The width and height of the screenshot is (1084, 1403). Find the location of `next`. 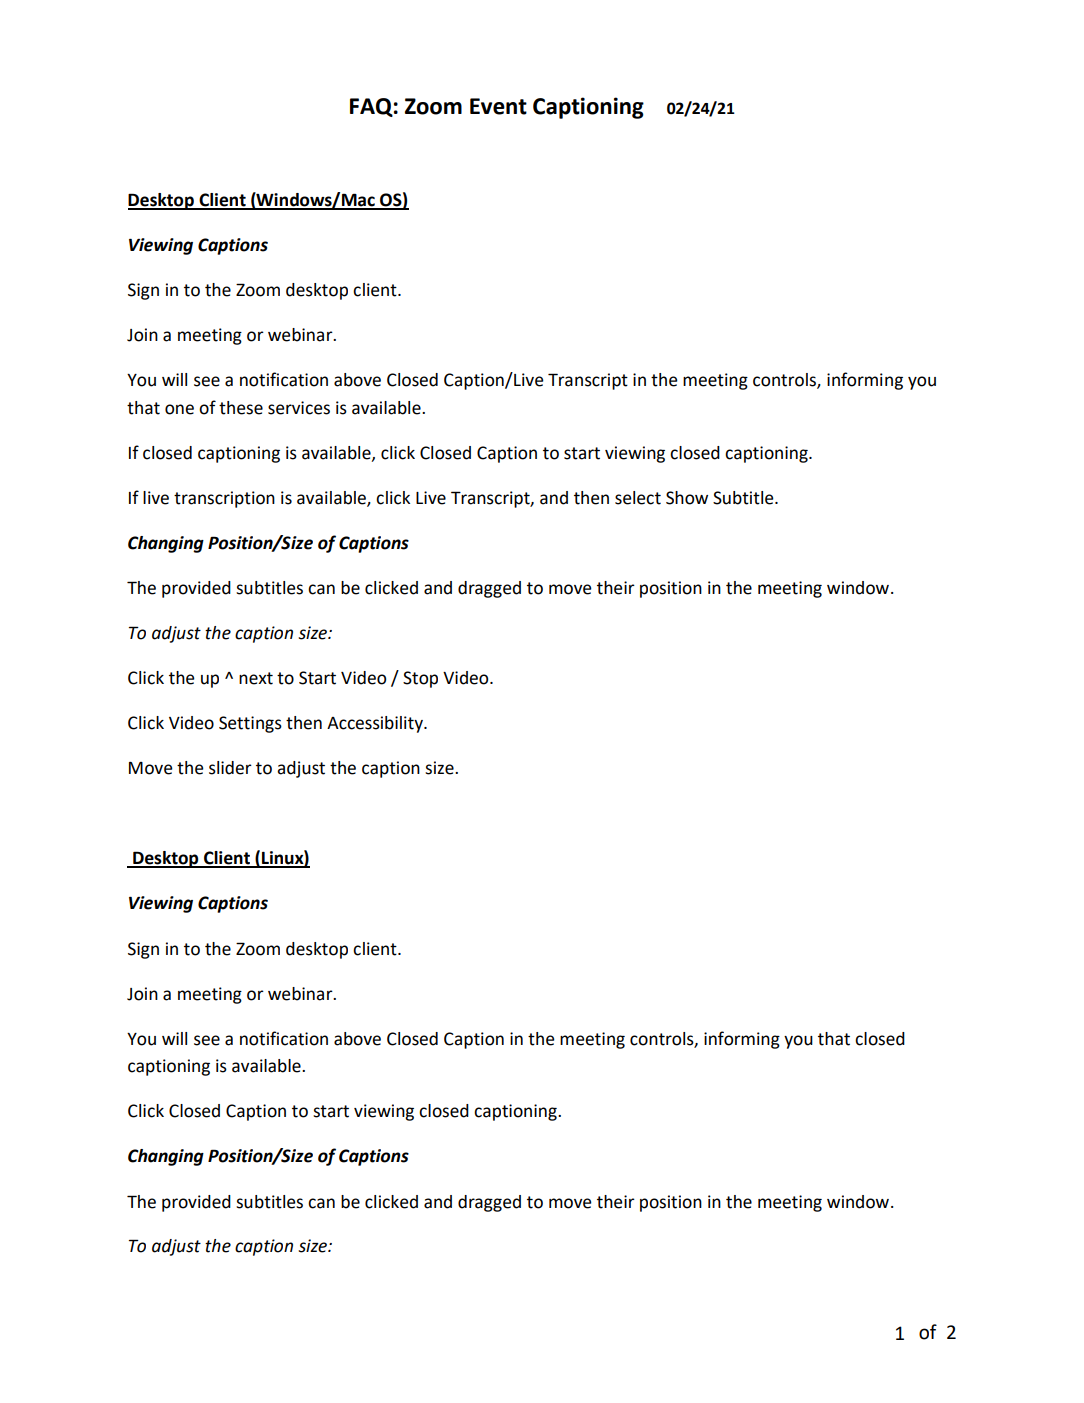

next is located at coordinates (256, 678).
